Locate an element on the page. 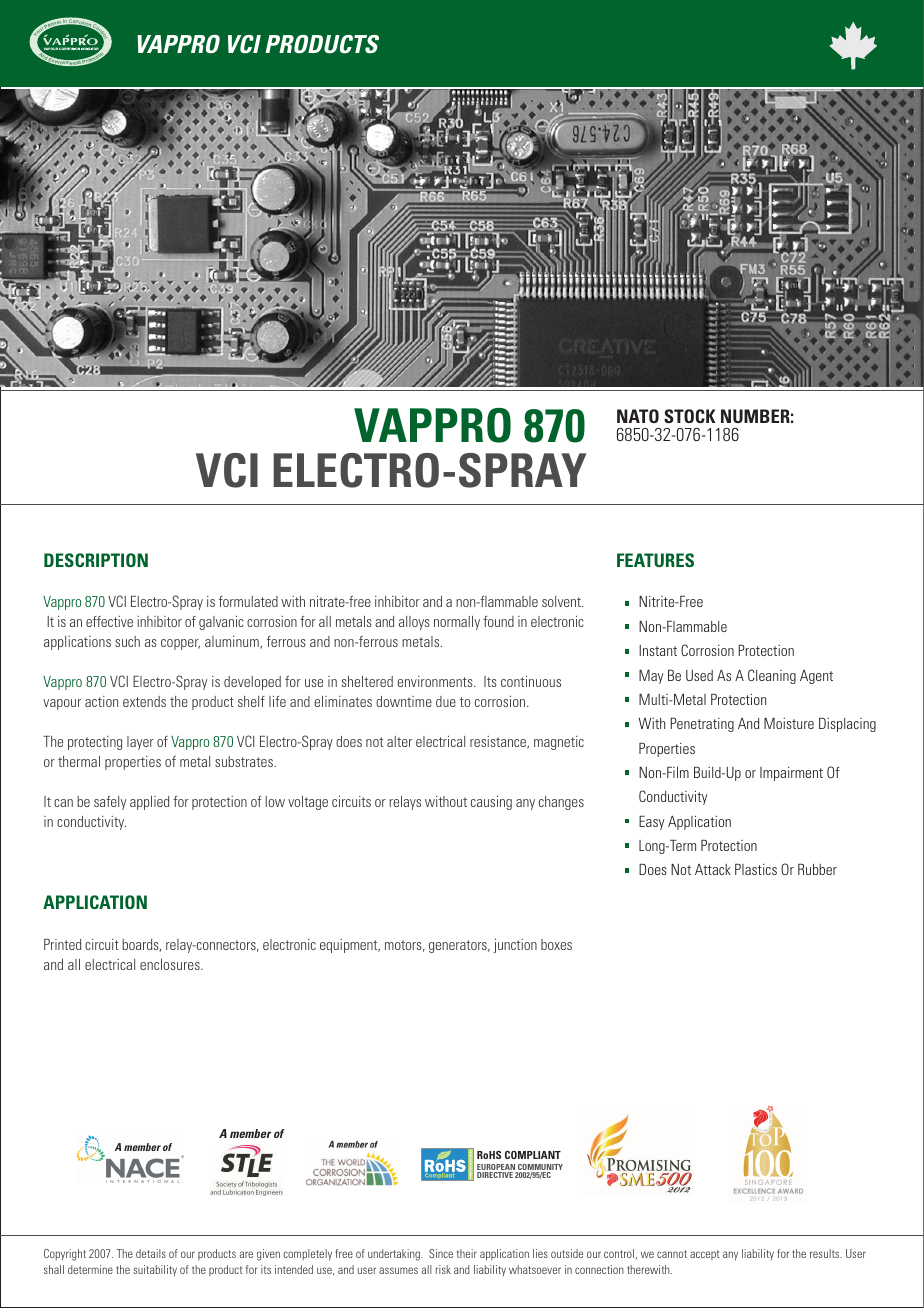  boxes is located at coordinates (556, 944).
